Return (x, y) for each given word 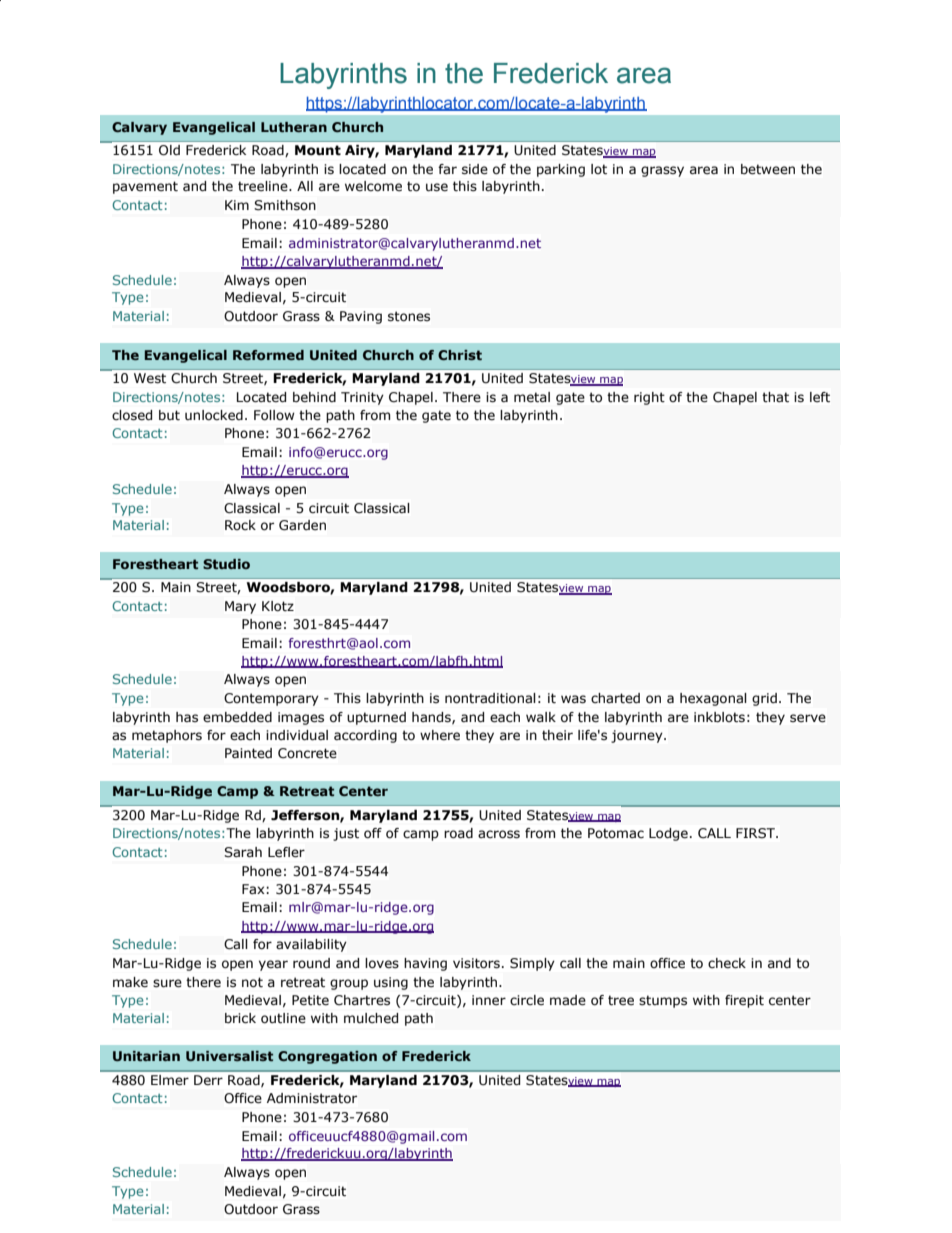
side (475, 169)
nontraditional (490, 698)
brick (240, 1018)
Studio (226, 564)
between (768, 169)
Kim (237, 205)
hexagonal (713, 699)
